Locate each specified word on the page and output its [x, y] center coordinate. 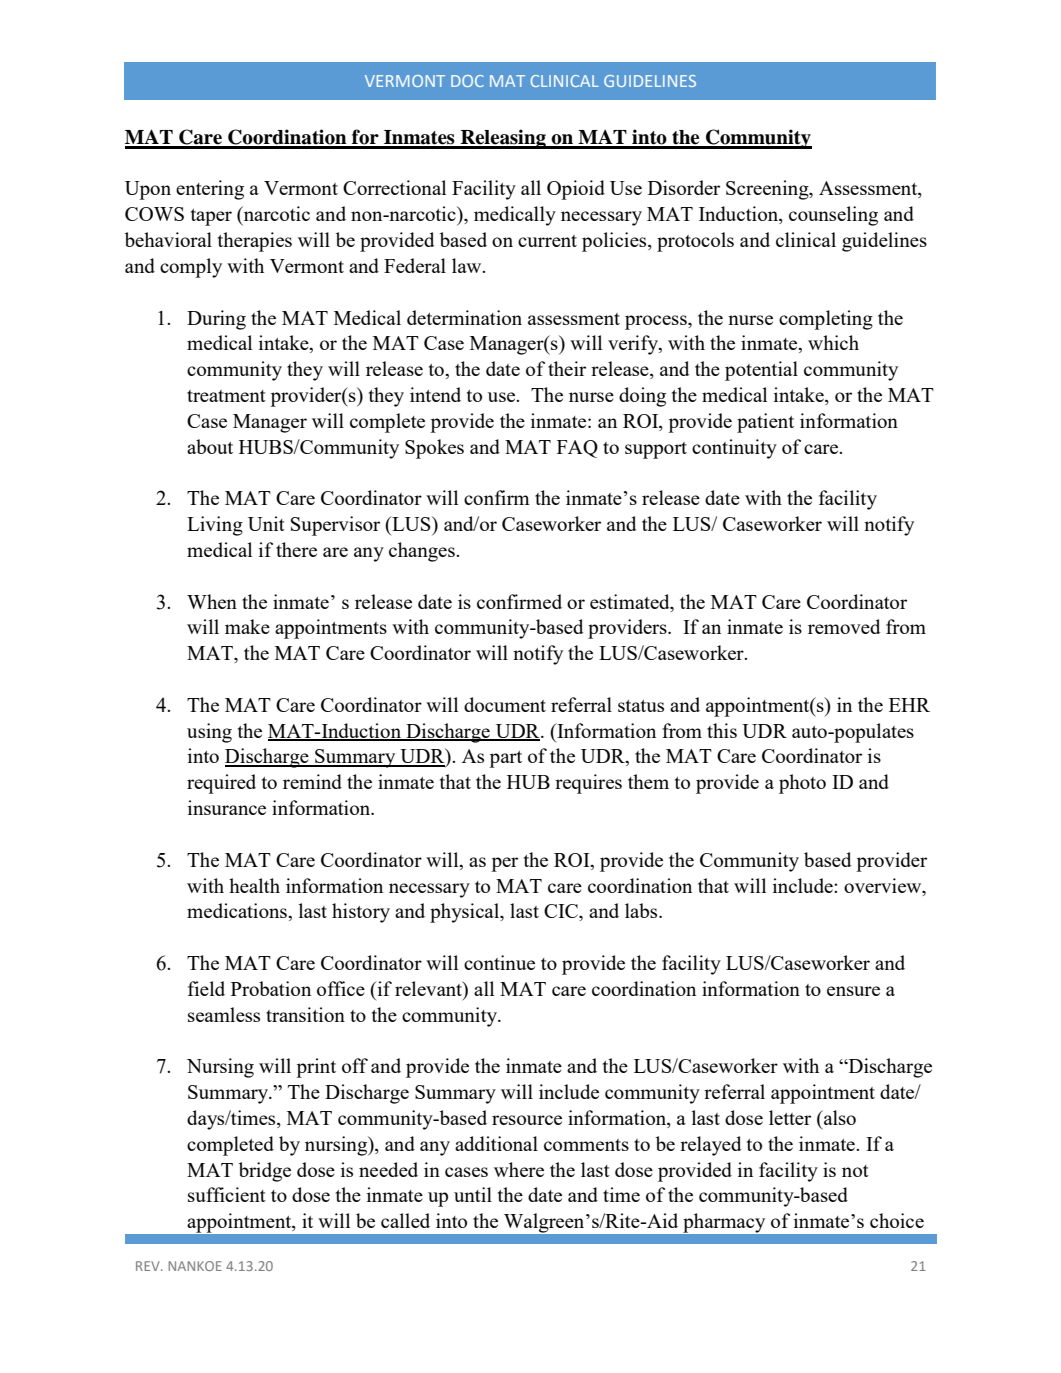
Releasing [503, 139]
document [505, 704]
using [209, 733]
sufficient [227, 1194]
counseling [833, 216]
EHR [909, 705]
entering [210, 190]
